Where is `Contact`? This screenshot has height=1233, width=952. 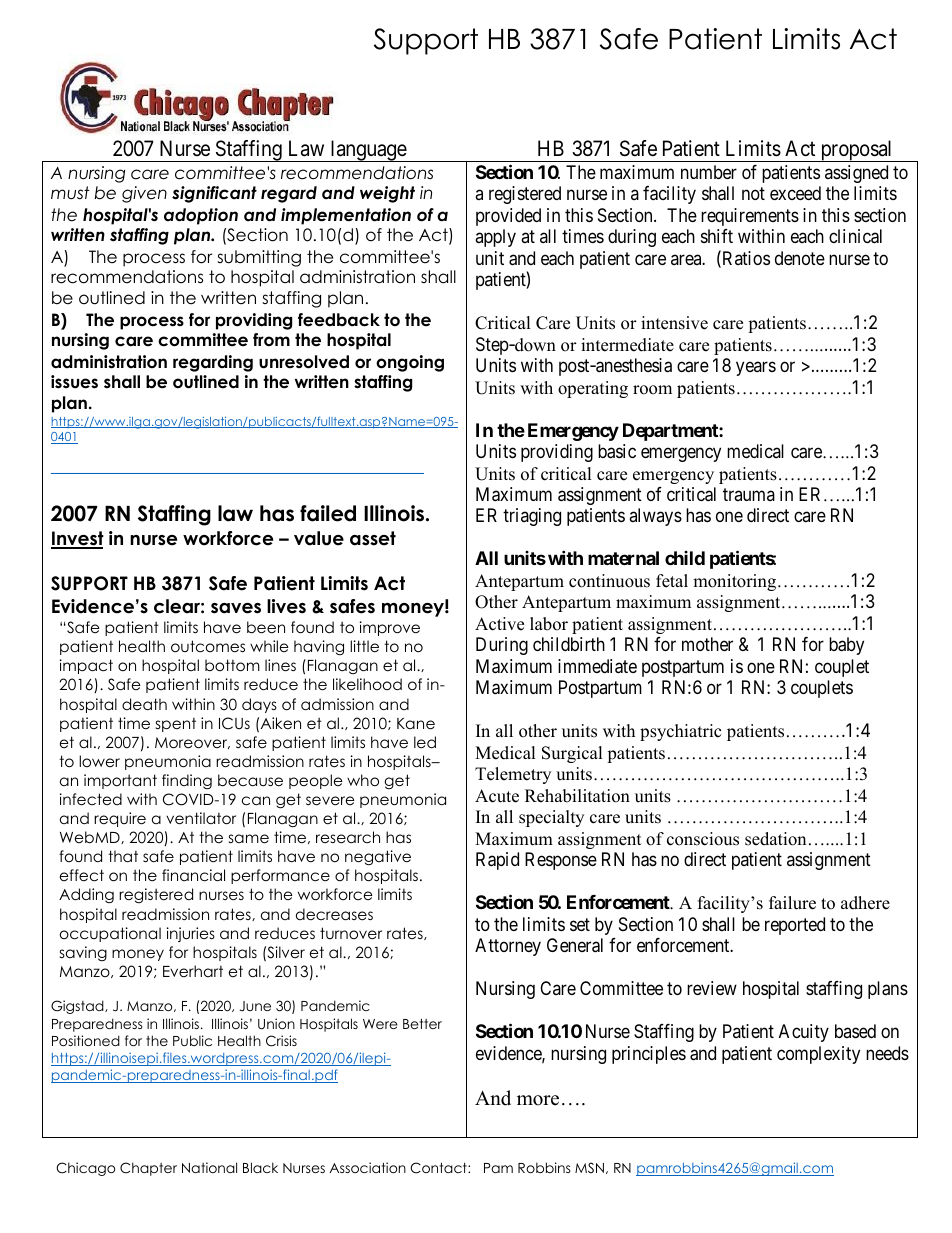
Contact is located at coordinates (439, 1168).
